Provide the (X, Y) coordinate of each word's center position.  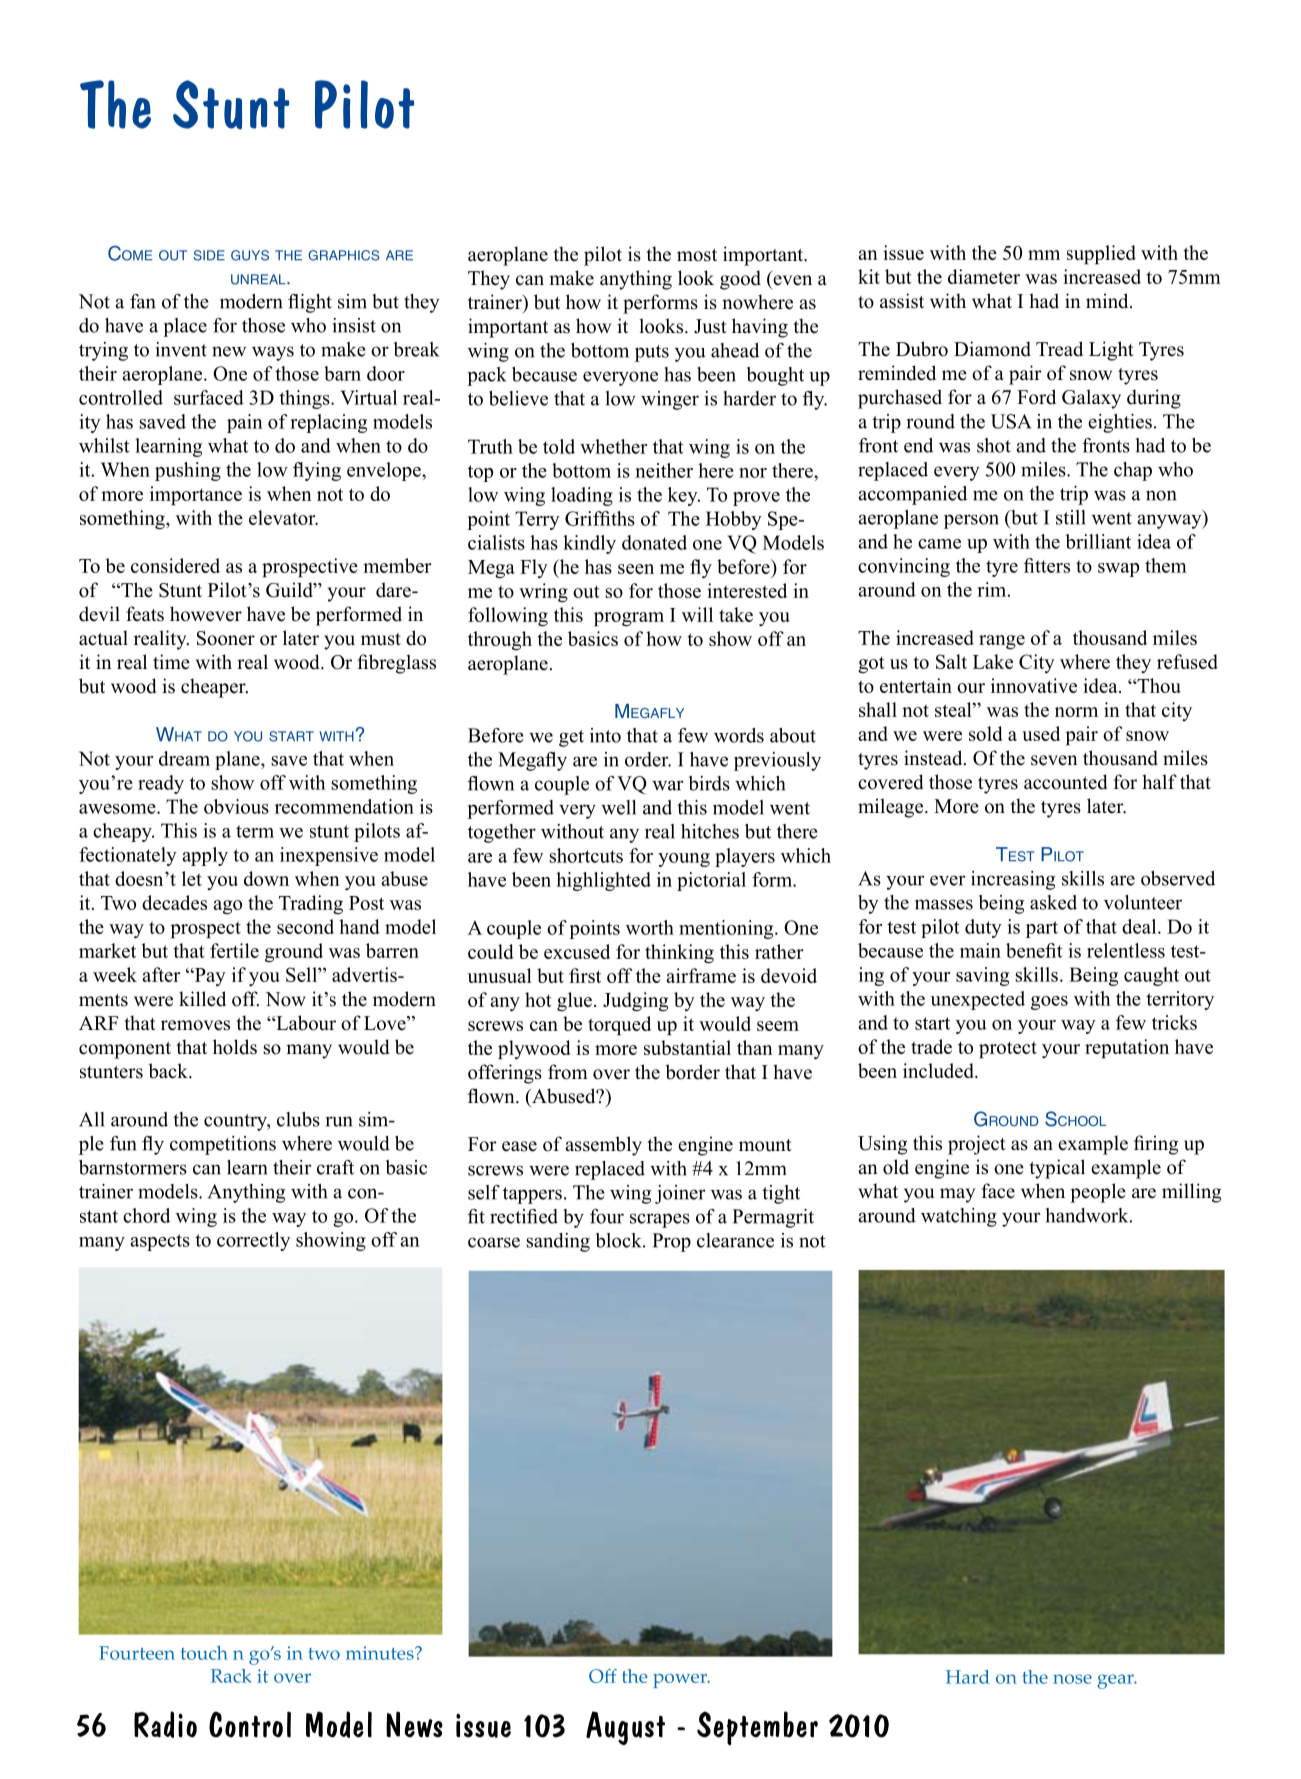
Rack (231, 1676)
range (1002, 642)
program (629, 619)
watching (959, 1217)
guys (250, 255)
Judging (635, 1002)
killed (202, 999)
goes (1049, 1003)
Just (710, 326)
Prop (671, 1242)
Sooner (226, 638)
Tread (1059, 349)
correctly (253, 1241)
